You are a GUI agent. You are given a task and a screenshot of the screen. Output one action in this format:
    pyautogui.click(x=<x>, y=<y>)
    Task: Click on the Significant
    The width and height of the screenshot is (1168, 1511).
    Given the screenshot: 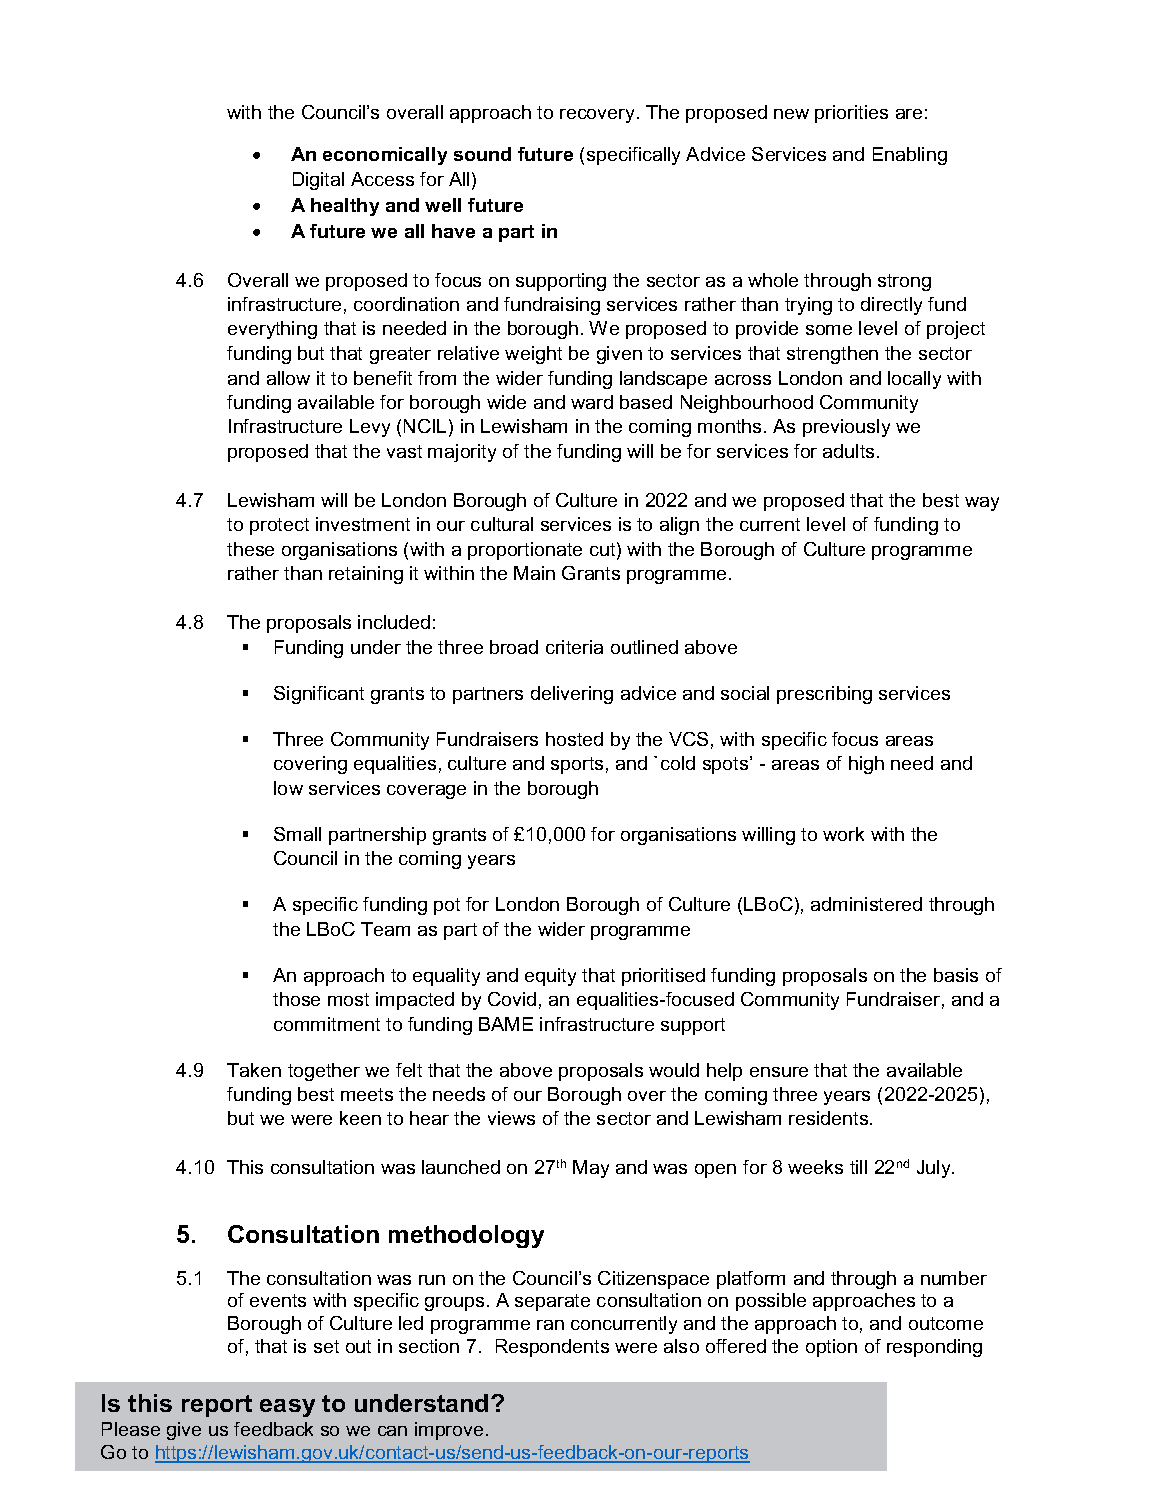 What is the action you would take?
    pyautogui.click(x=319, y=695)
